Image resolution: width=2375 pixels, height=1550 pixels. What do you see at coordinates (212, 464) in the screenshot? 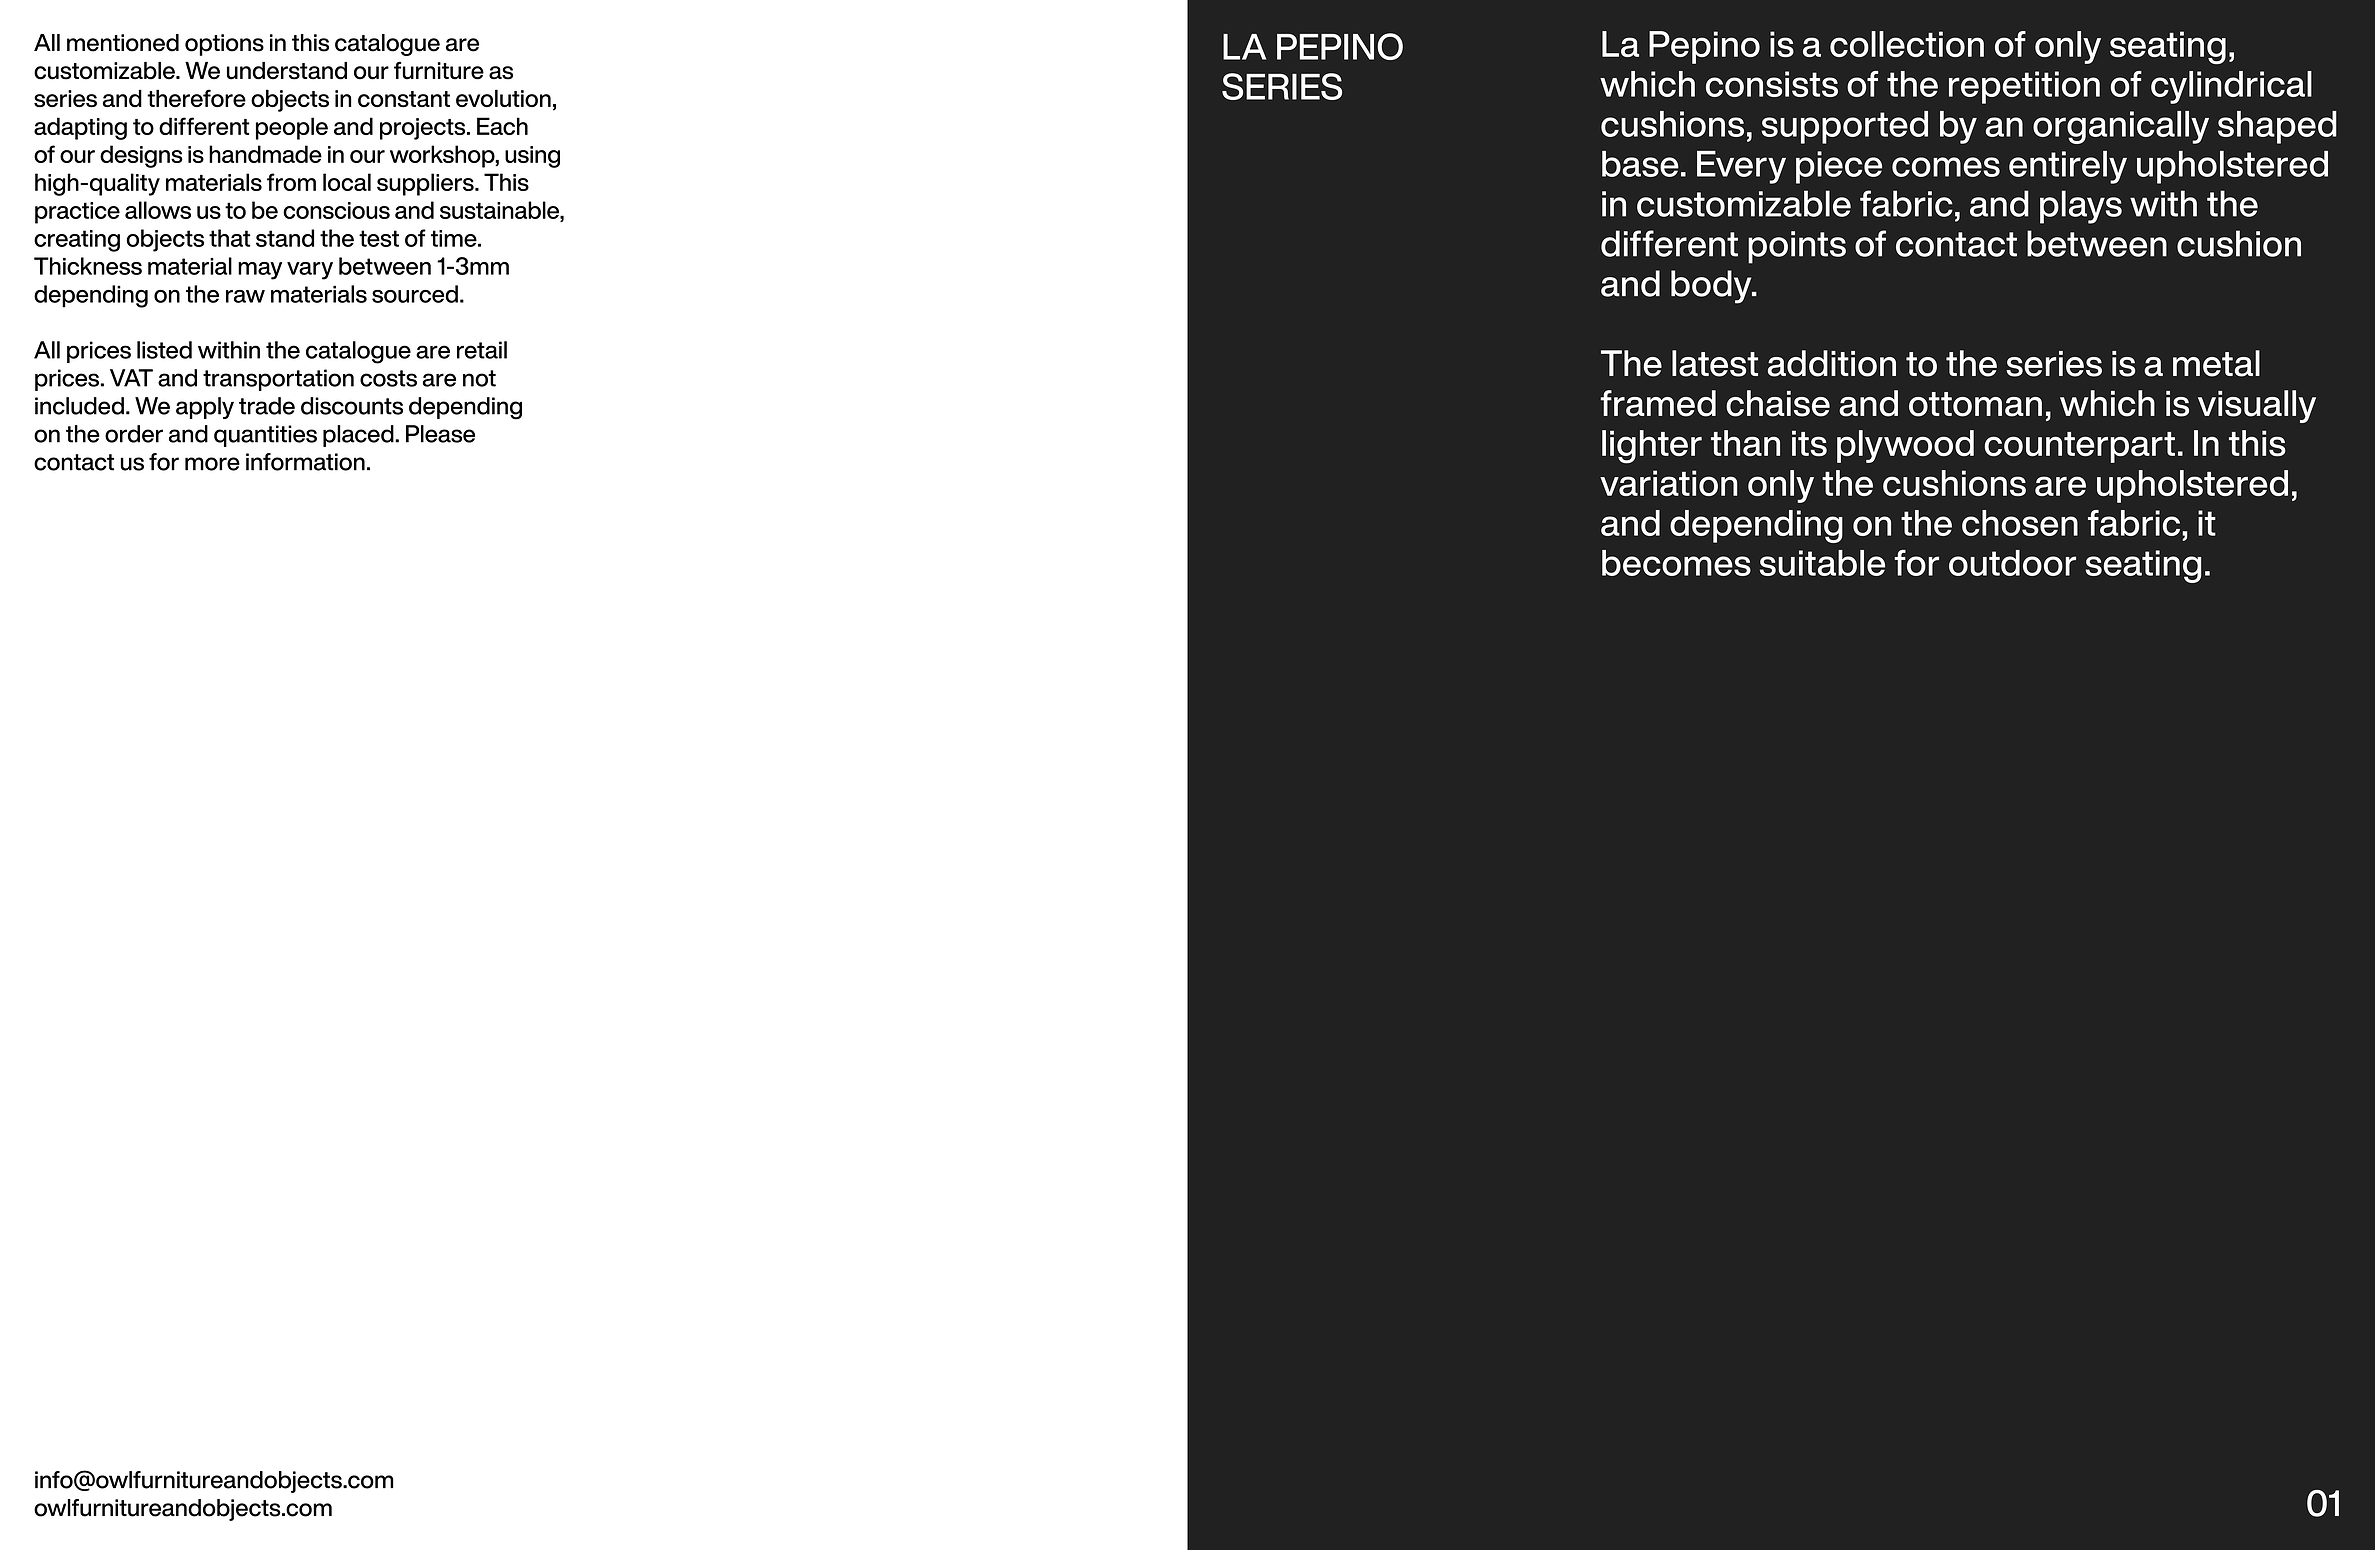
I see `more` at bounding box center [212, 464].
